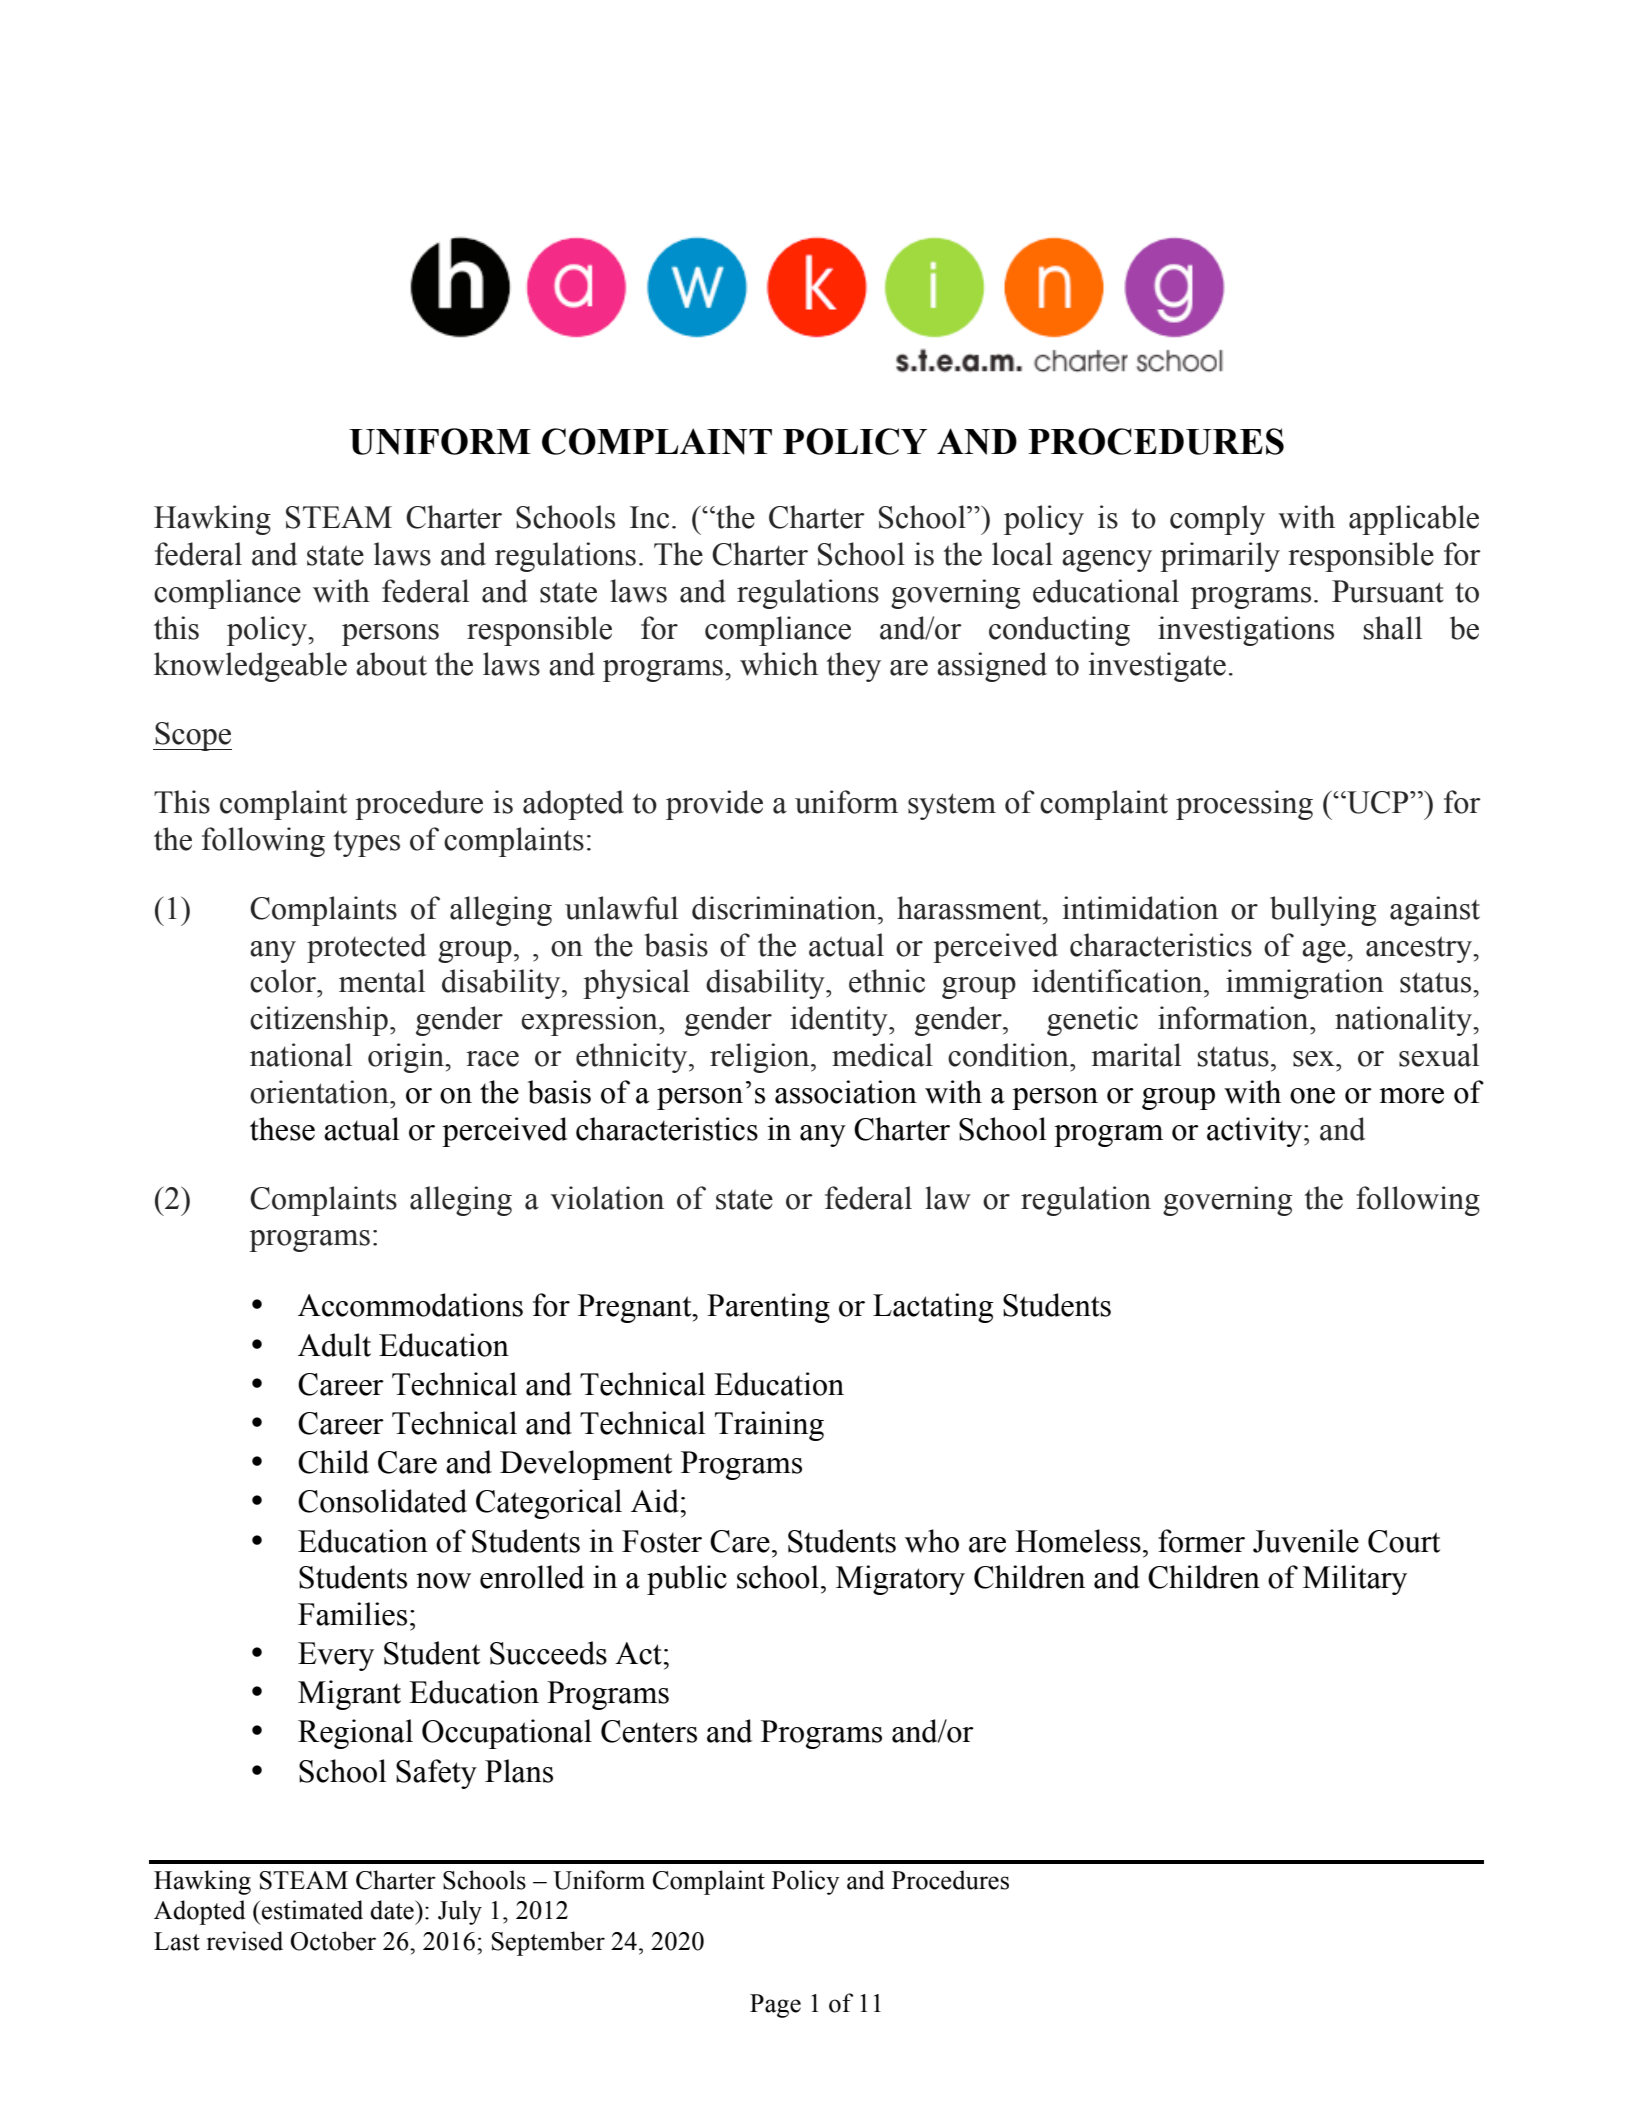 The height and width of the page is (2114, 1634). What do you see at coordinates (1220, 557) in the page?
I see `primarily` at bounding box center [1220, 557].
